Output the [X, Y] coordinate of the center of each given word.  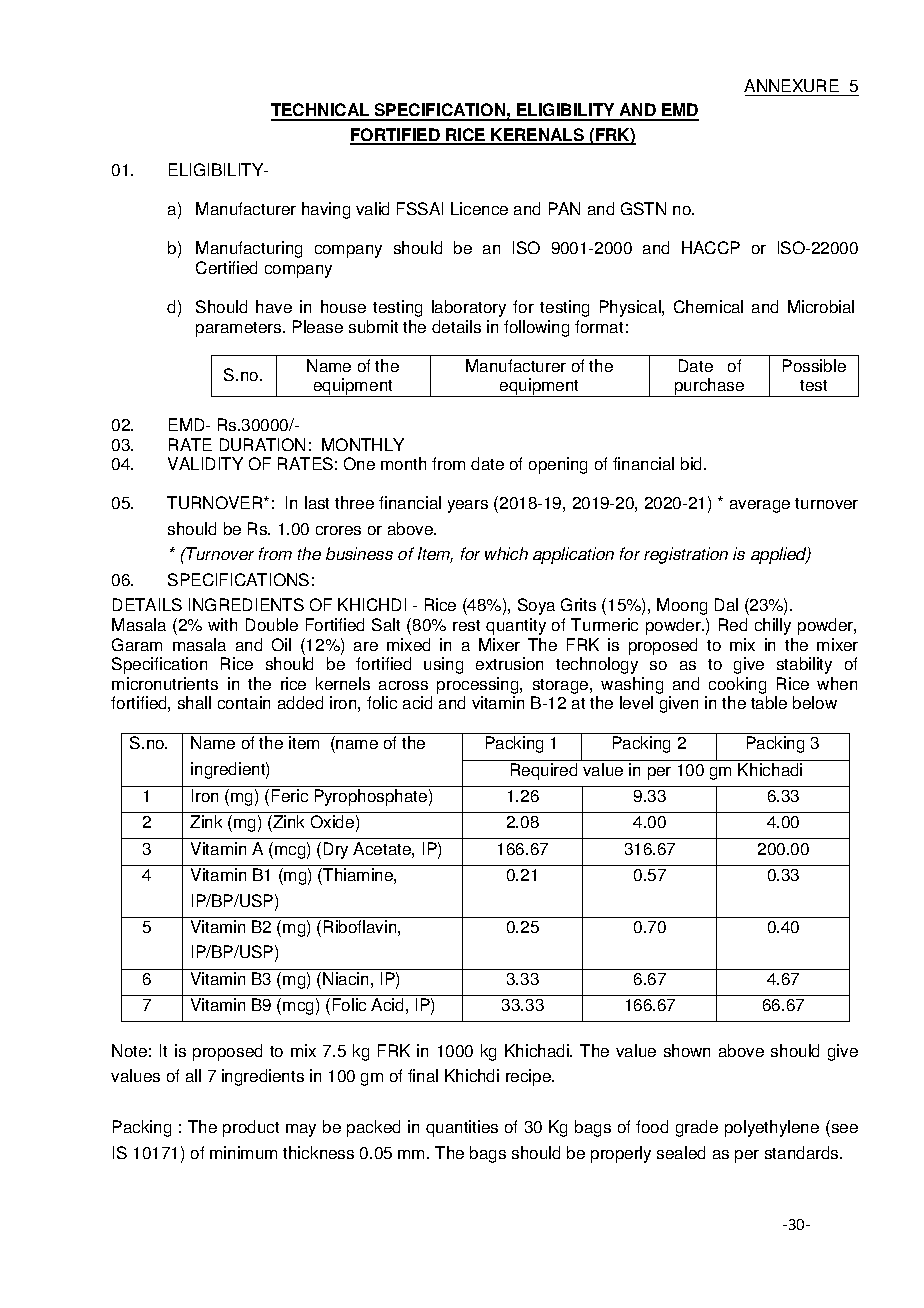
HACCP [711, 247]
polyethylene [772, 1128]
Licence [479, 208]
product [251, 1128]
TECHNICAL [321, 111]
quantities [462, 1128]
